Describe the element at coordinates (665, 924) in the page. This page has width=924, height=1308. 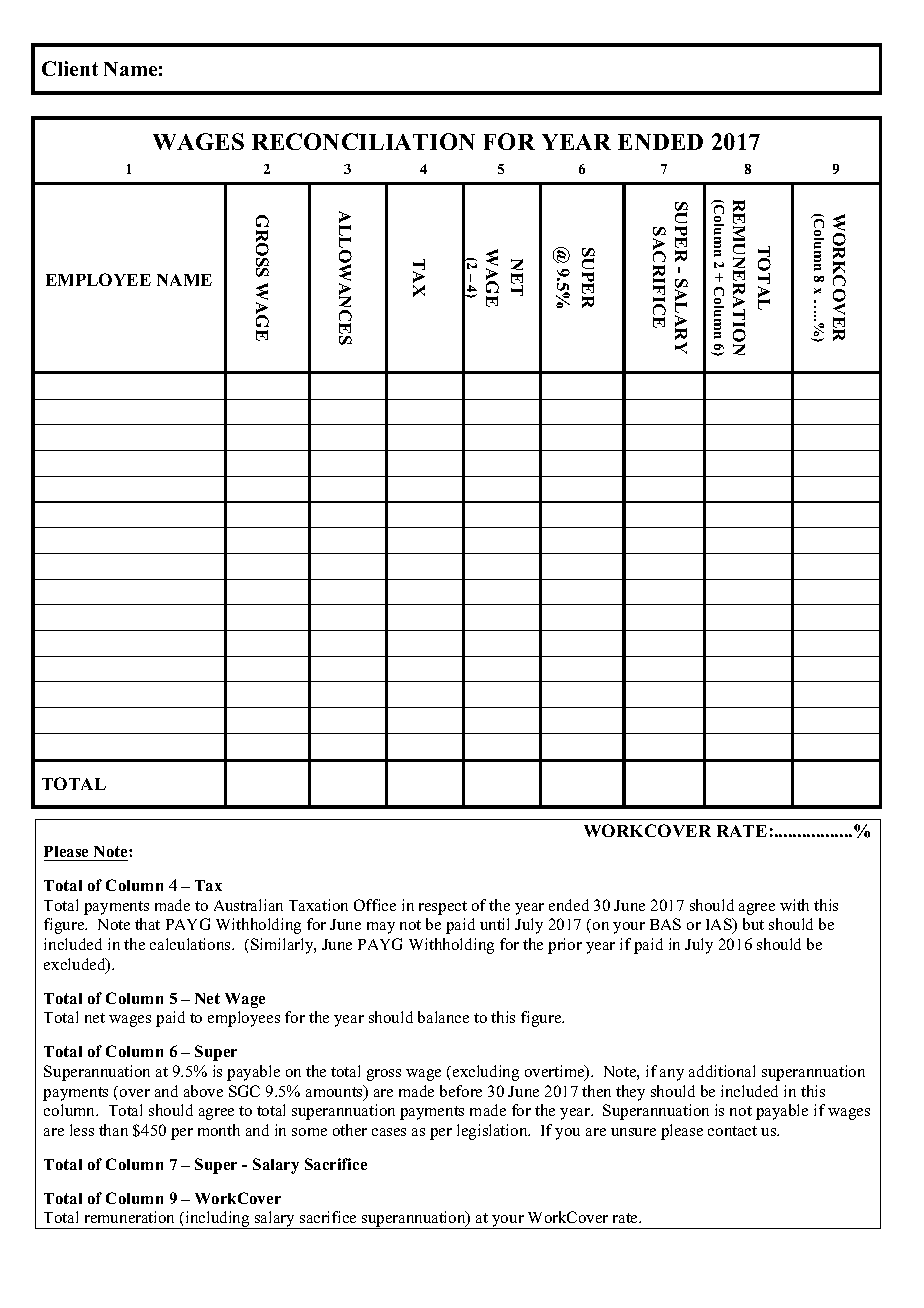
I see `BAS` at that location.
